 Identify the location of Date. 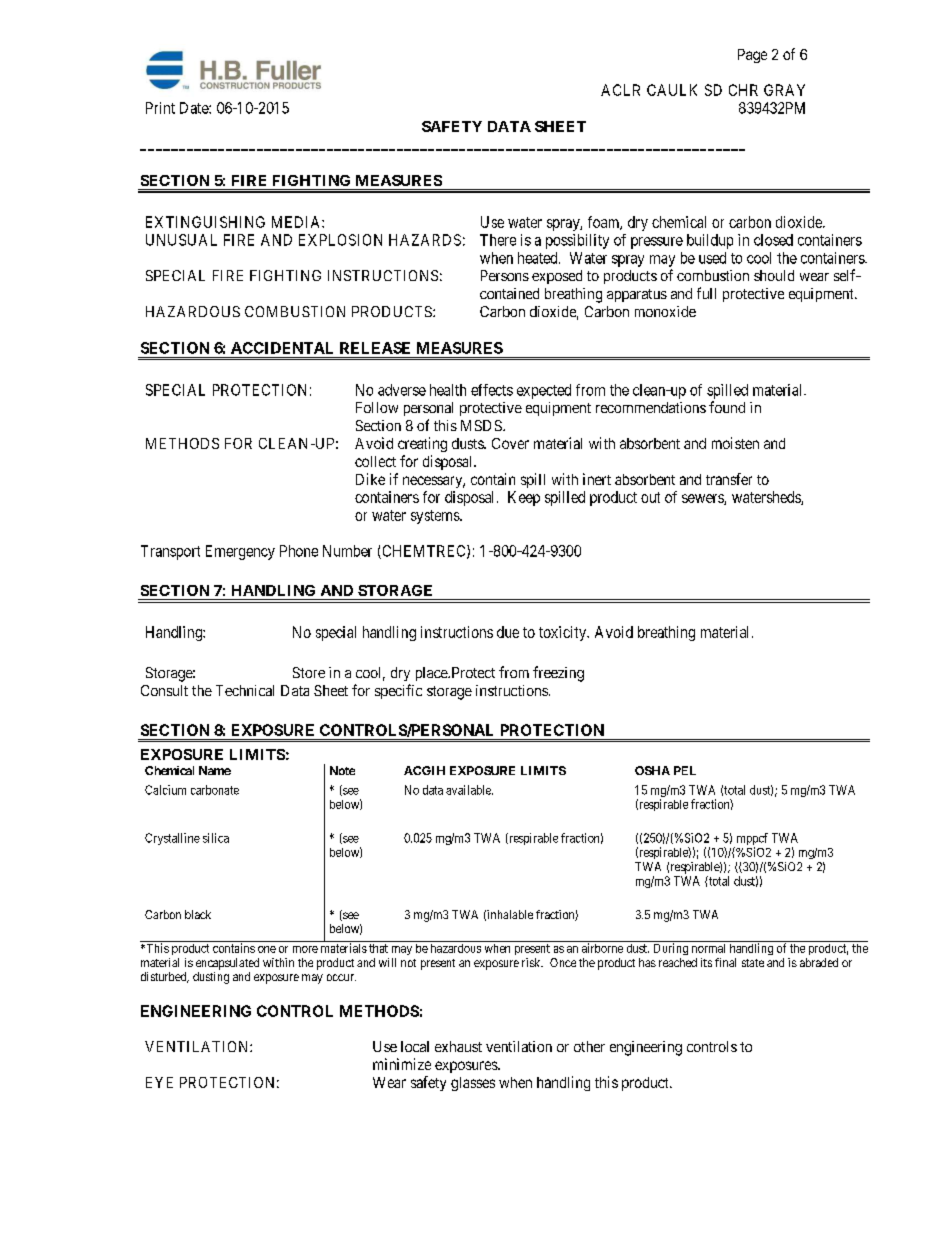
(195, 108).
